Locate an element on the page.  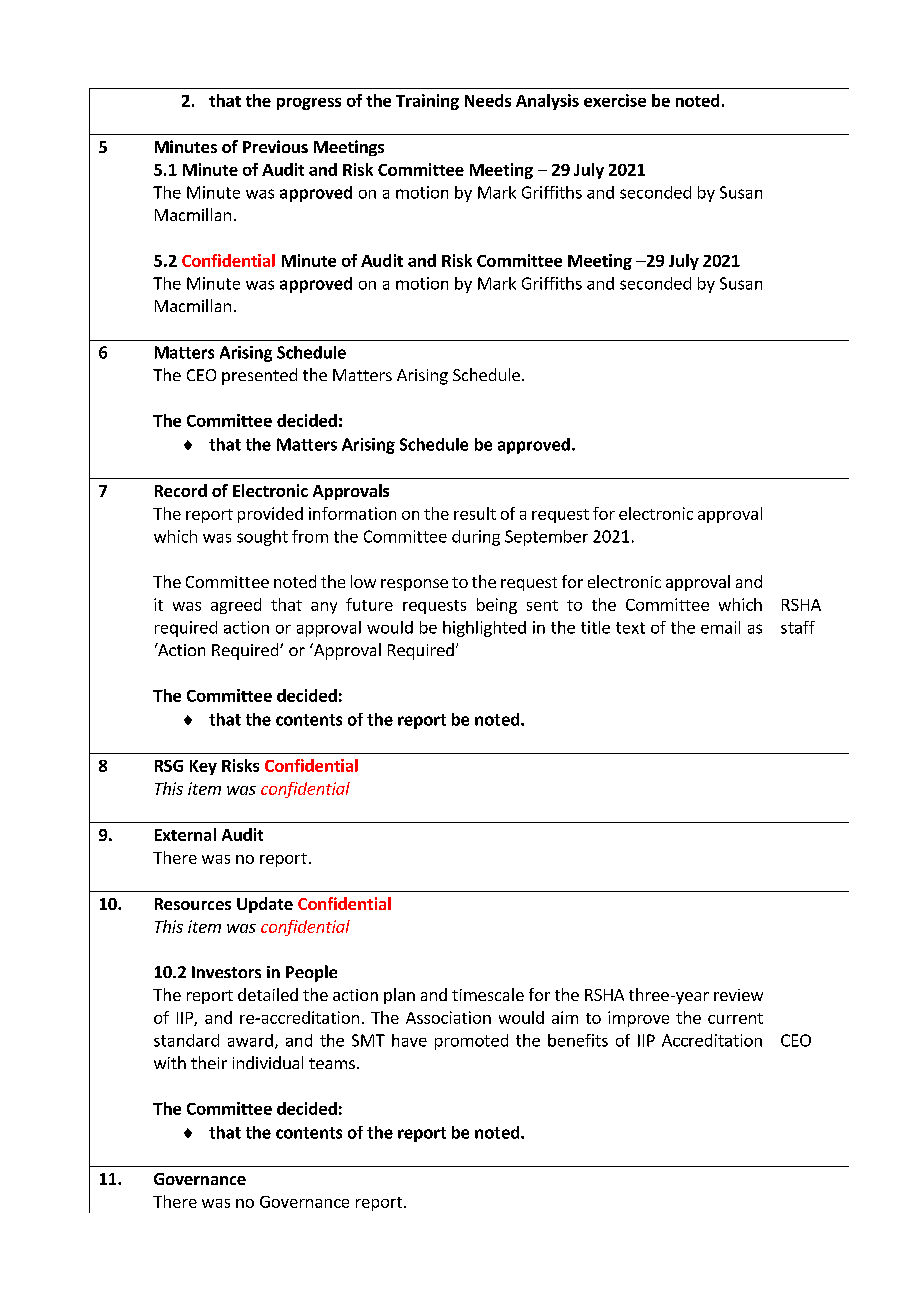
Previous is located at coordinates (275, 146).
